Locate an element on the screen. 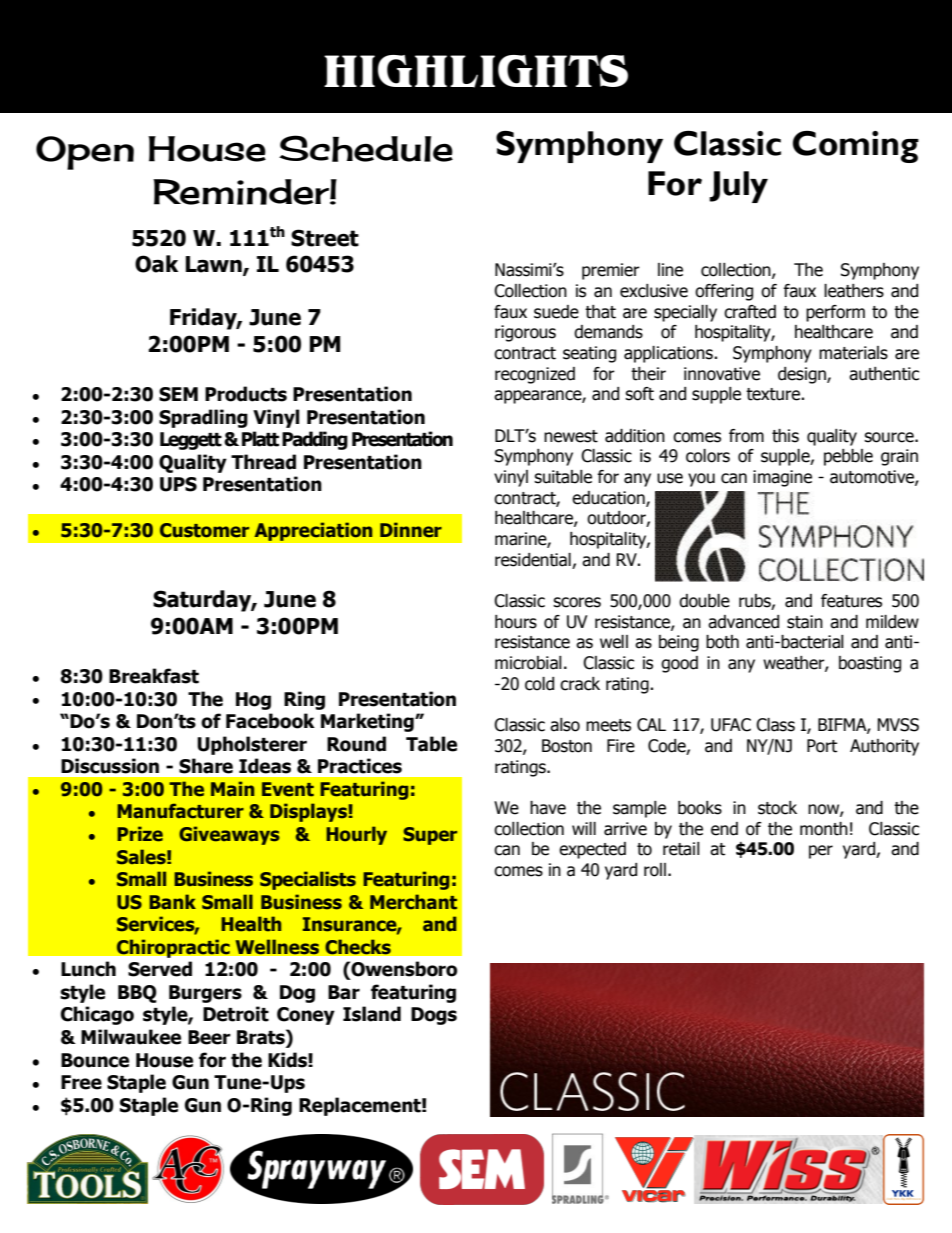  retail is located at coordinates (681, 849).
